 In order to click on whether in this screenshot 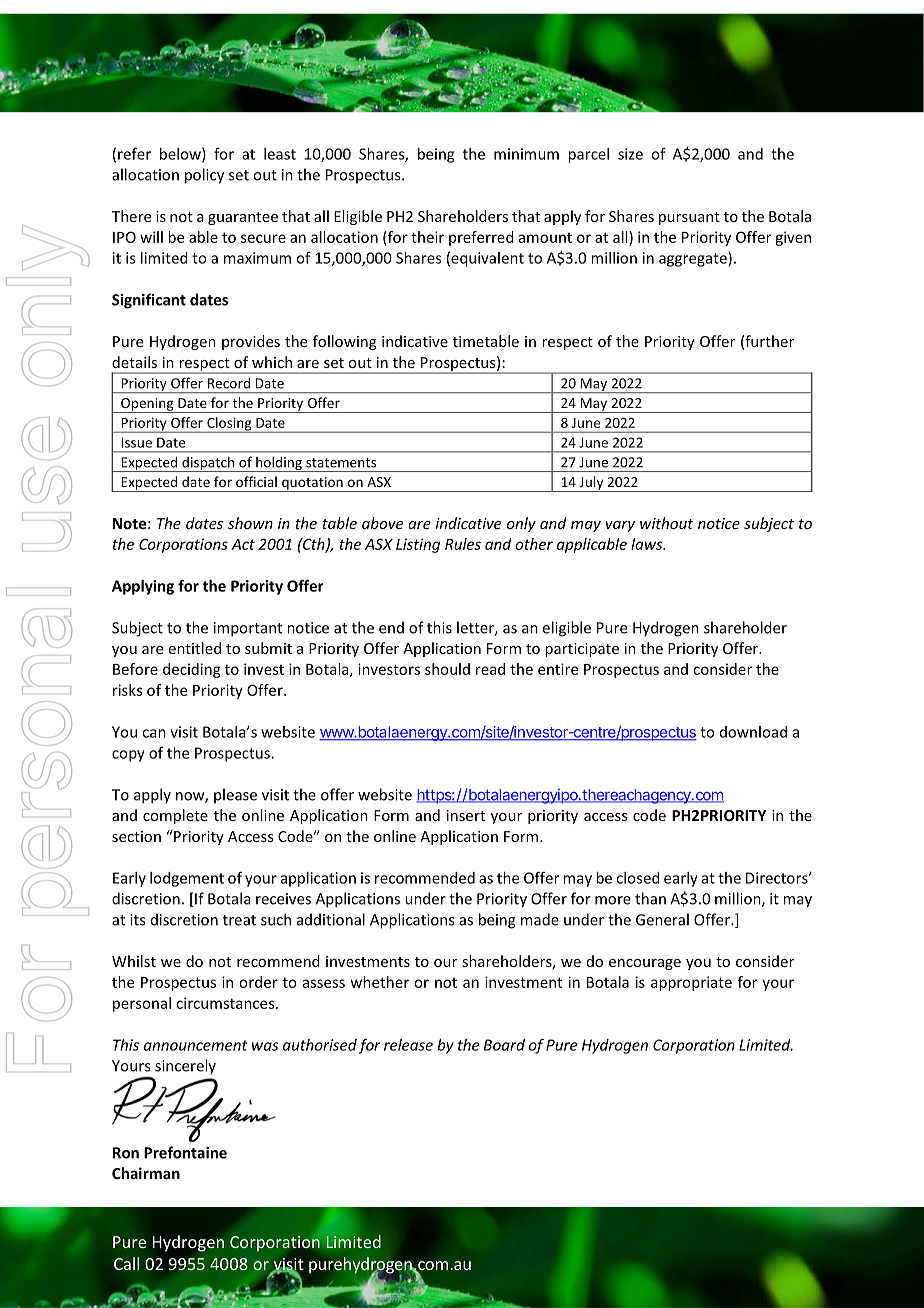, I will do `click(380, 982)`.
